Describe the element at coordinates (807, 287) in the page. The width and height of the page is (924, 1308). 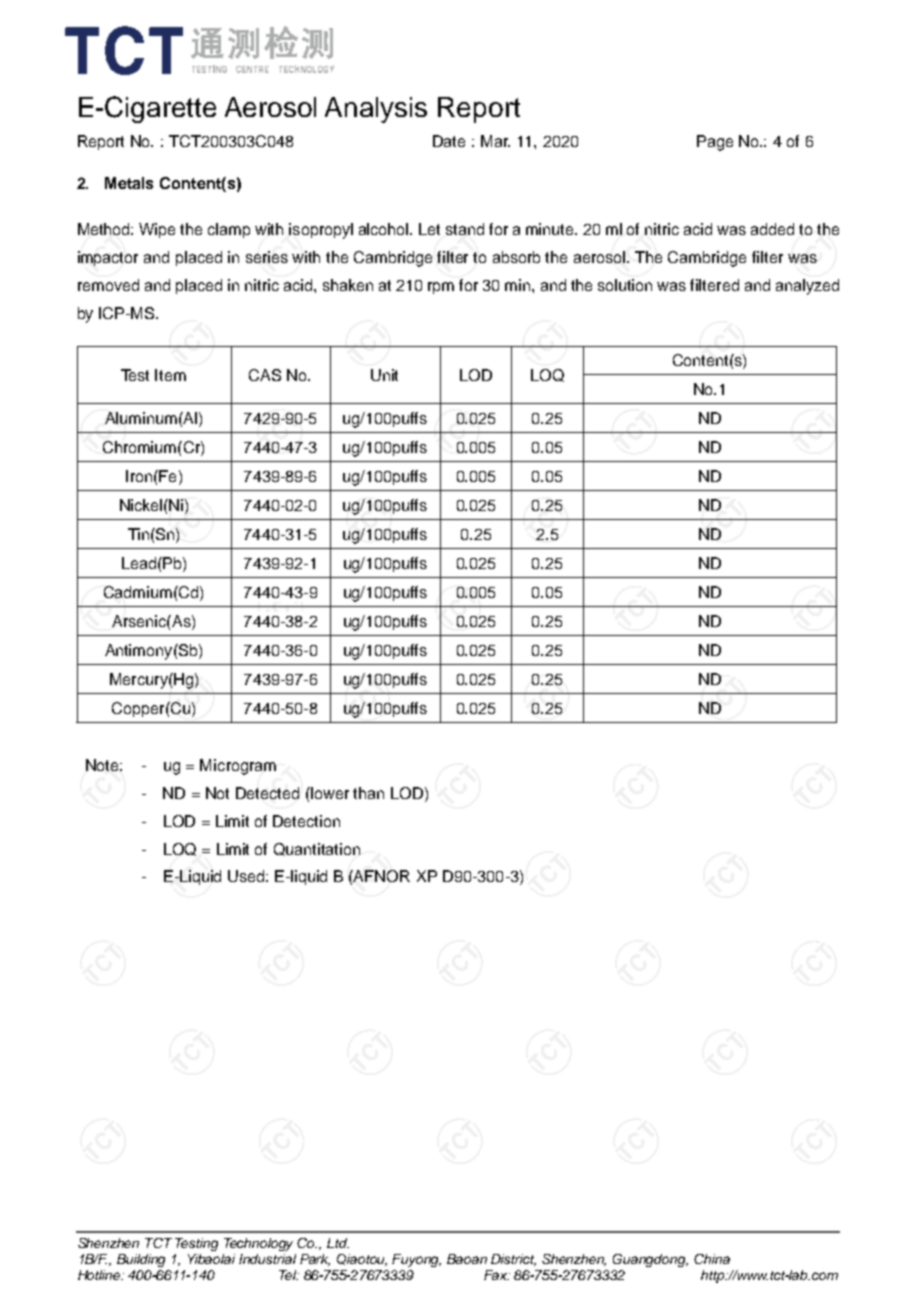
I see `analyzed` at that location.
